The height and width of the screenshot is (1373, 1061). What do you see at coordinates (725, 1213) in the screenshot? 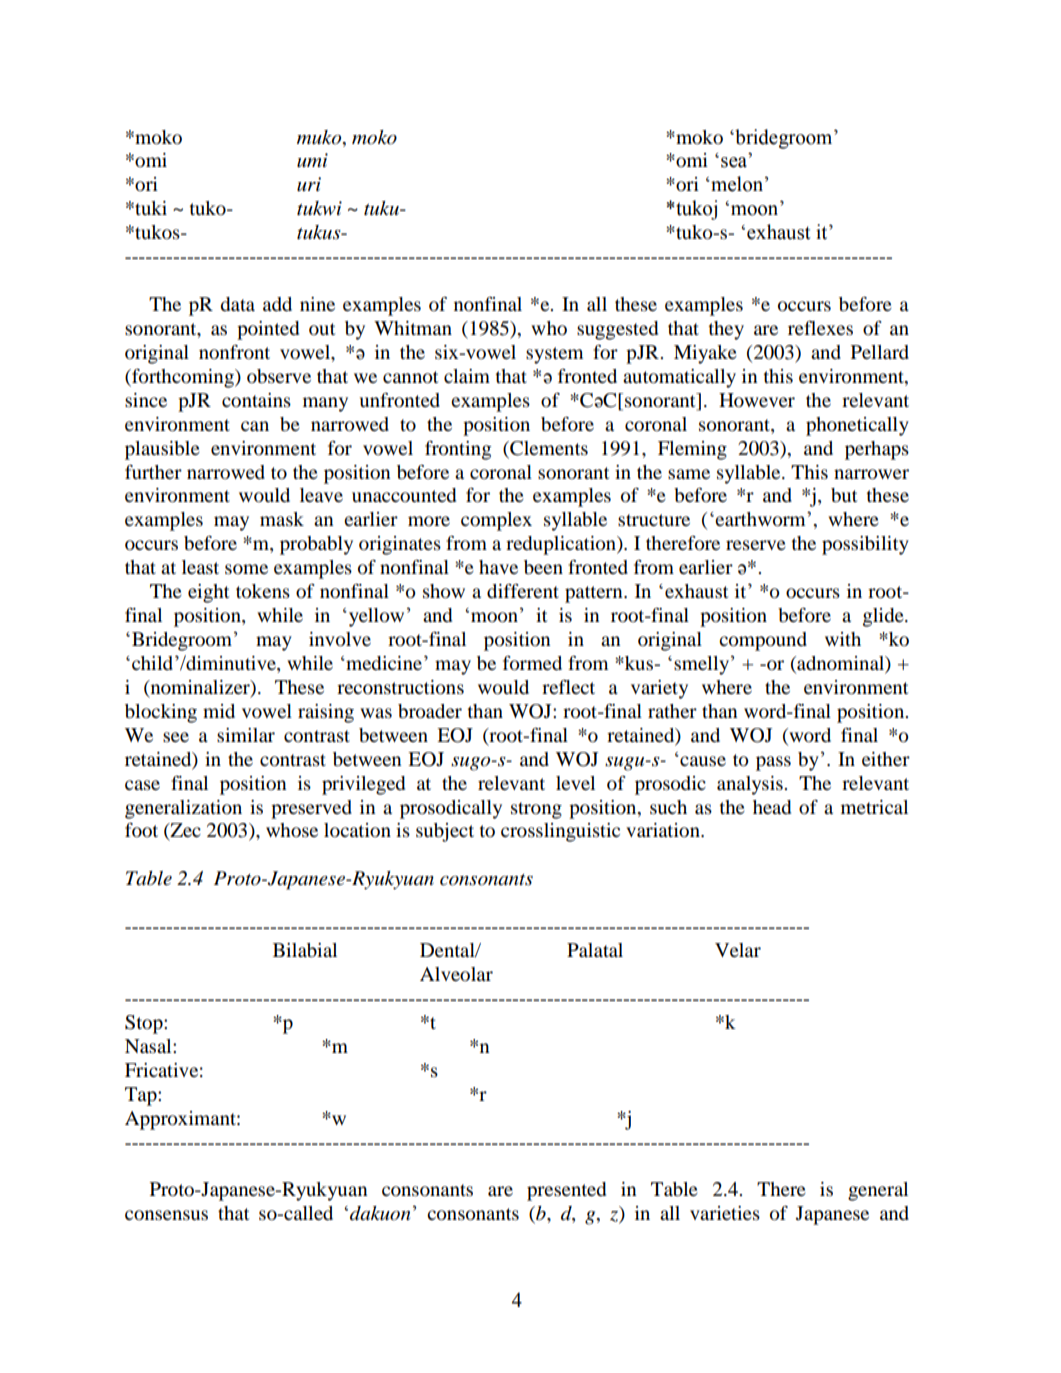
I see `varieties` at bounding box center [725, 1213].
